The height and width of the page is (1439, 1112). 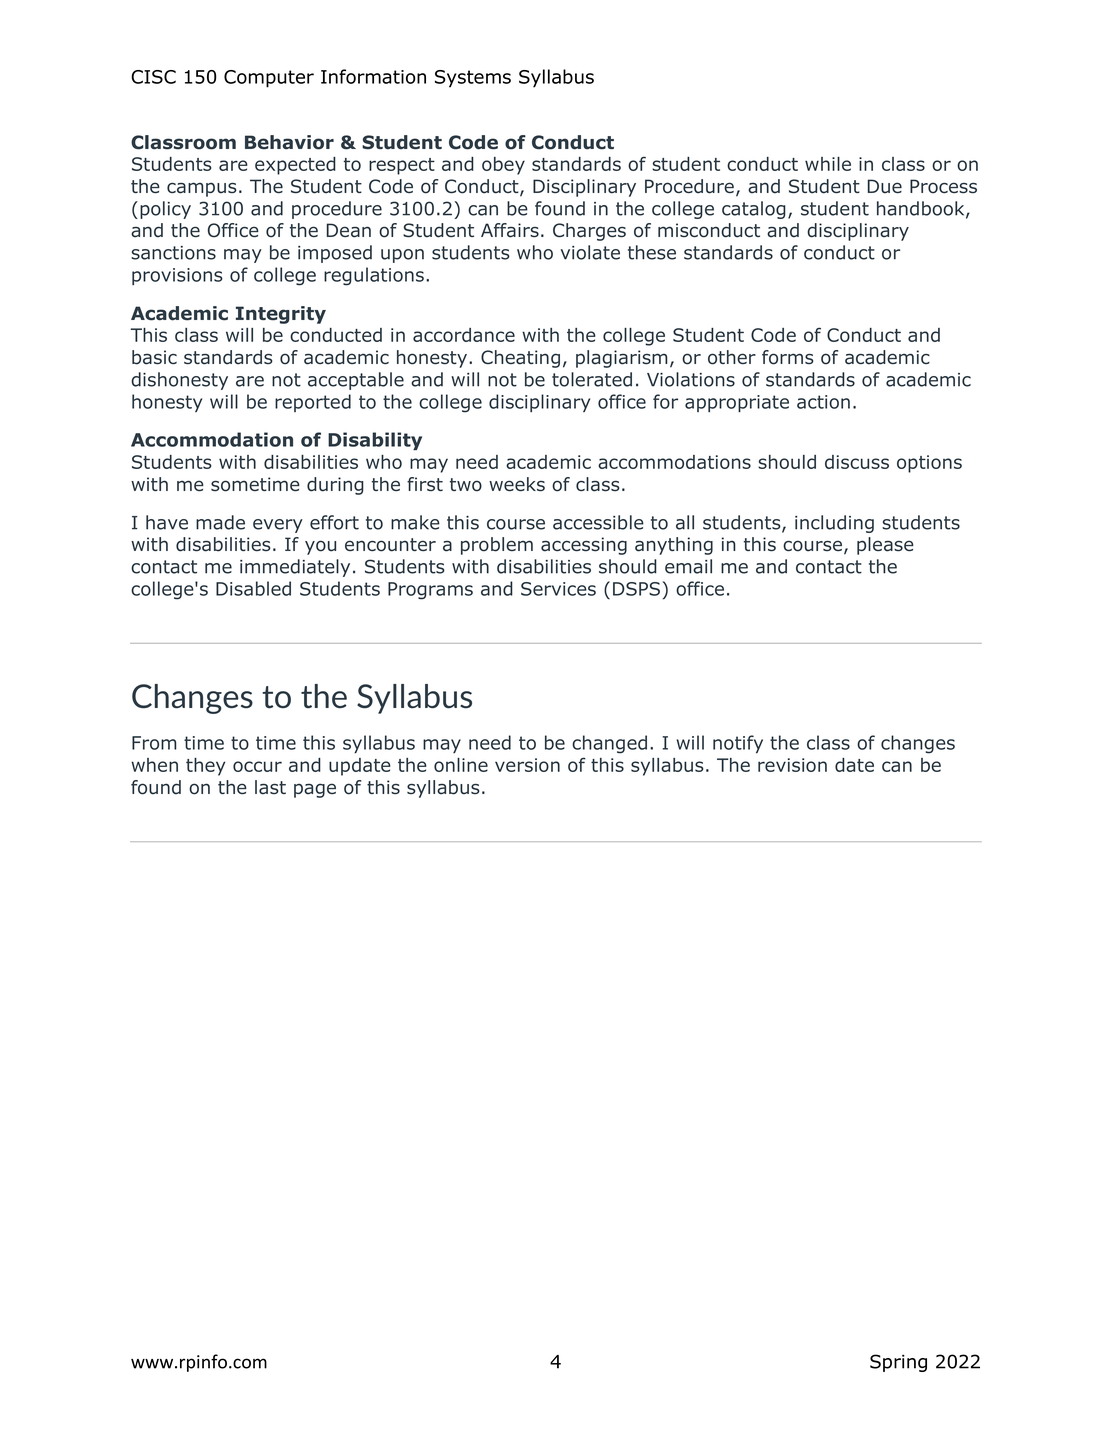 I want to click on Computer, so click(x=269, y=79).
